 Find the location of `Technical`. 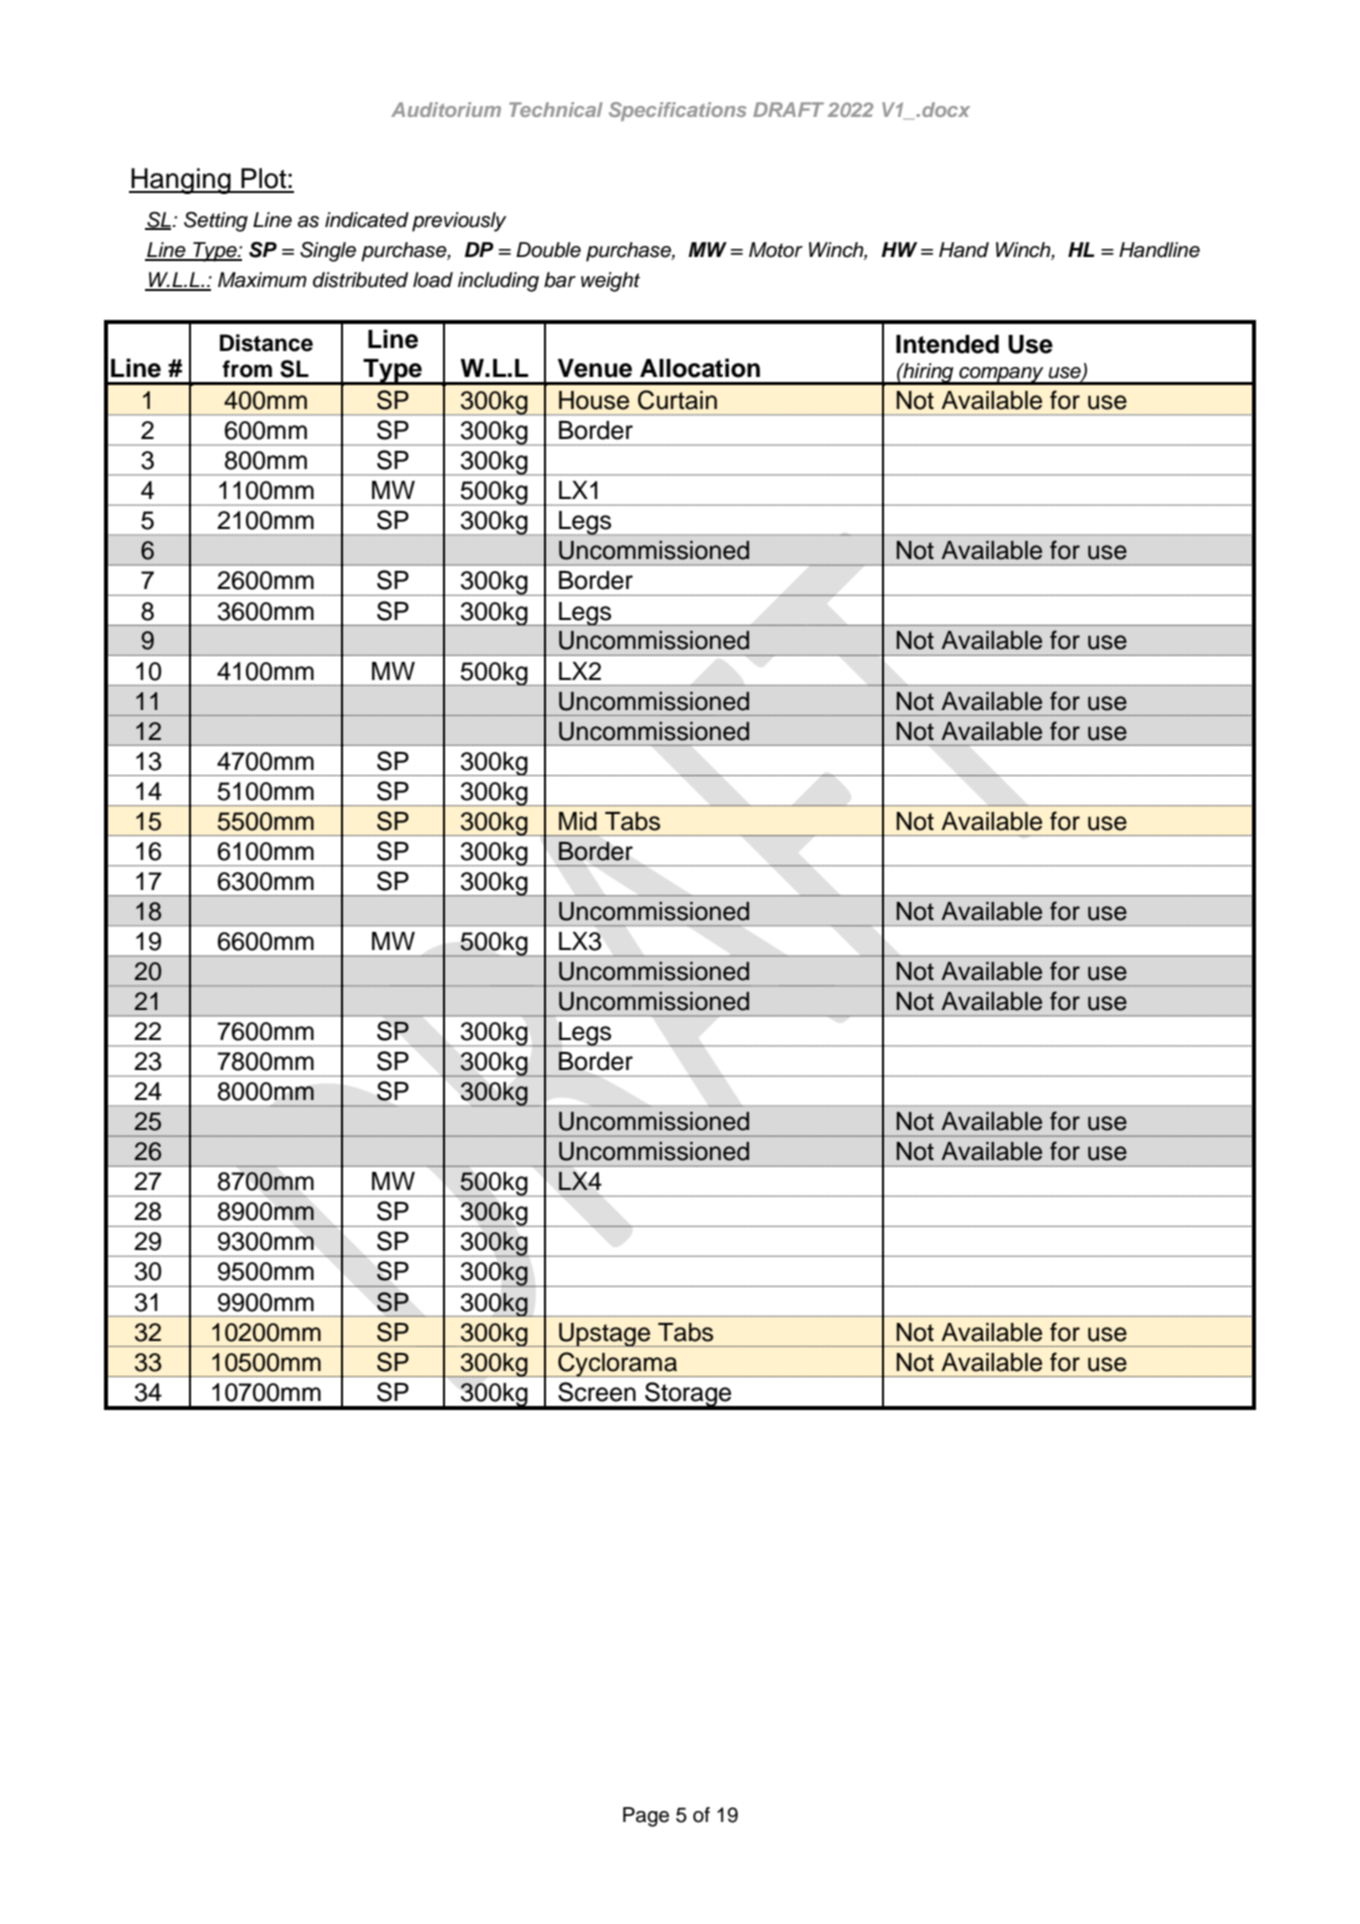

Technical is located at coordinates (556, 109).
